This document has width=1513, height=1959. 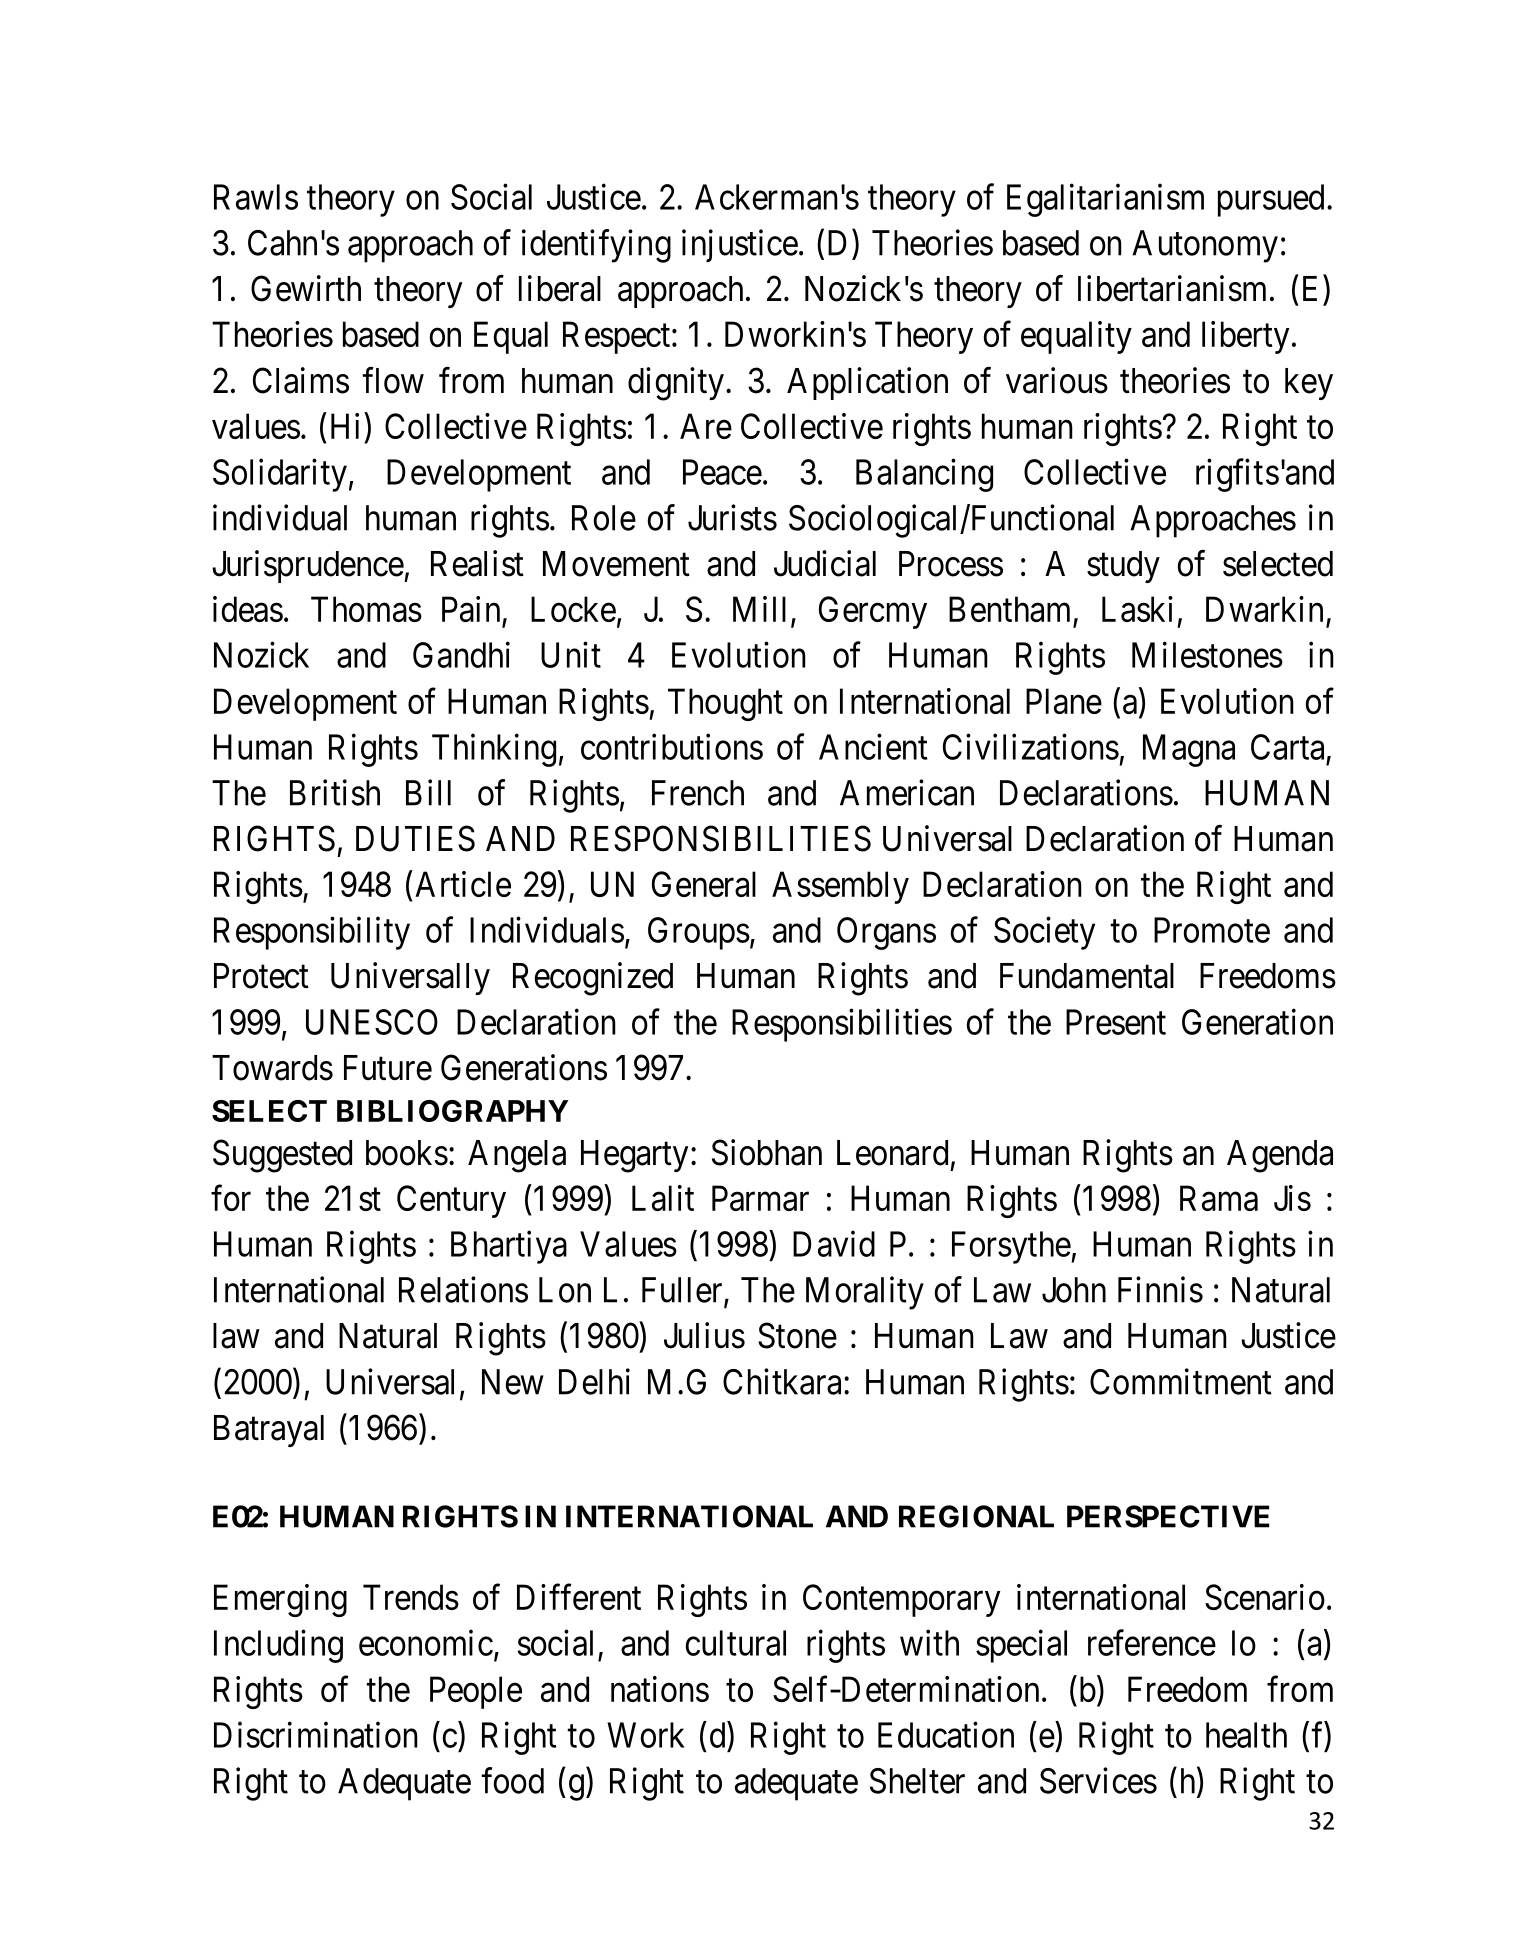 I want to click on Autonomy, so click(x=1205, y=246).
